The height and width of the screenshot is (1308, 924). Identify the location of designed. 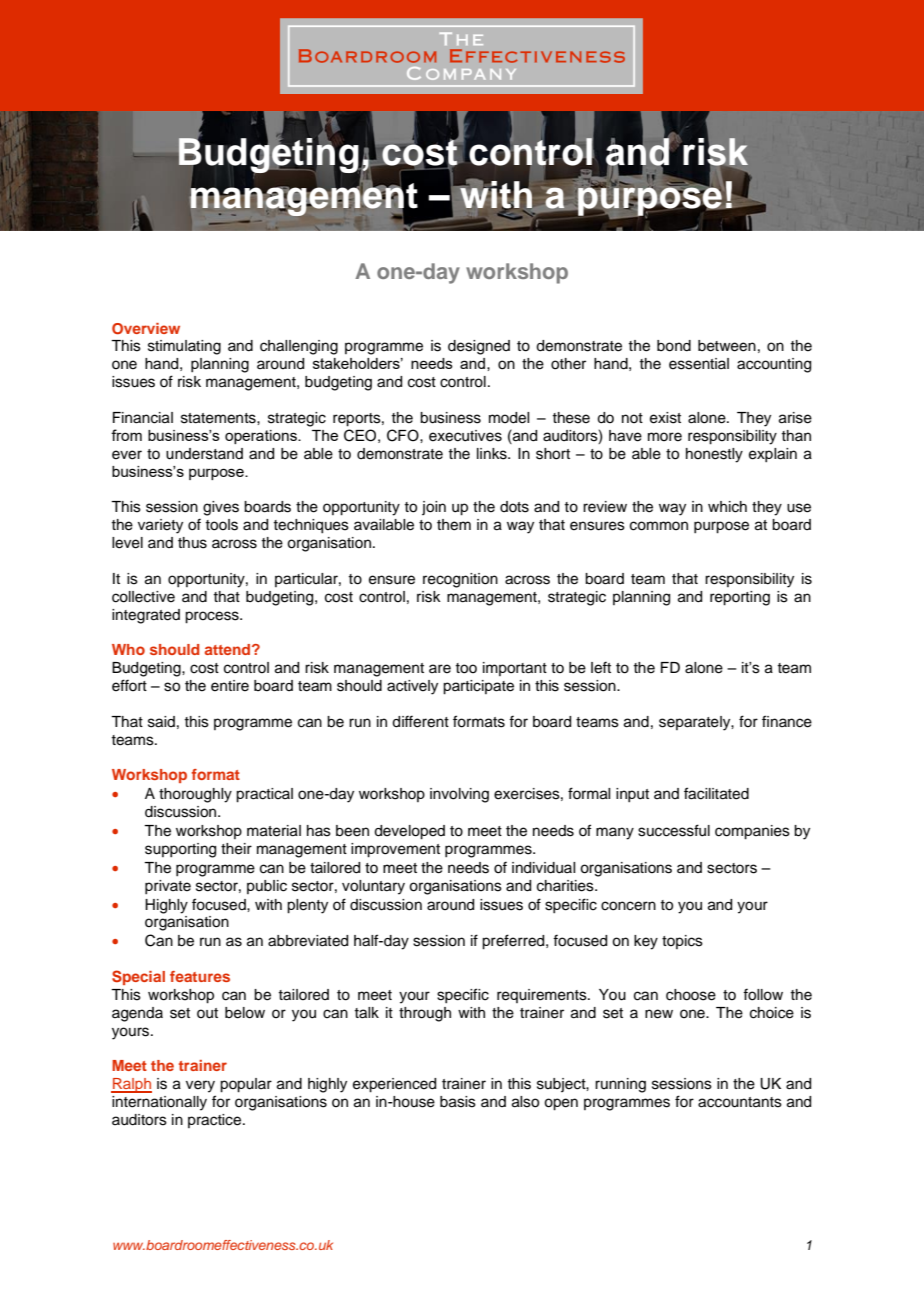
(479, 347).
